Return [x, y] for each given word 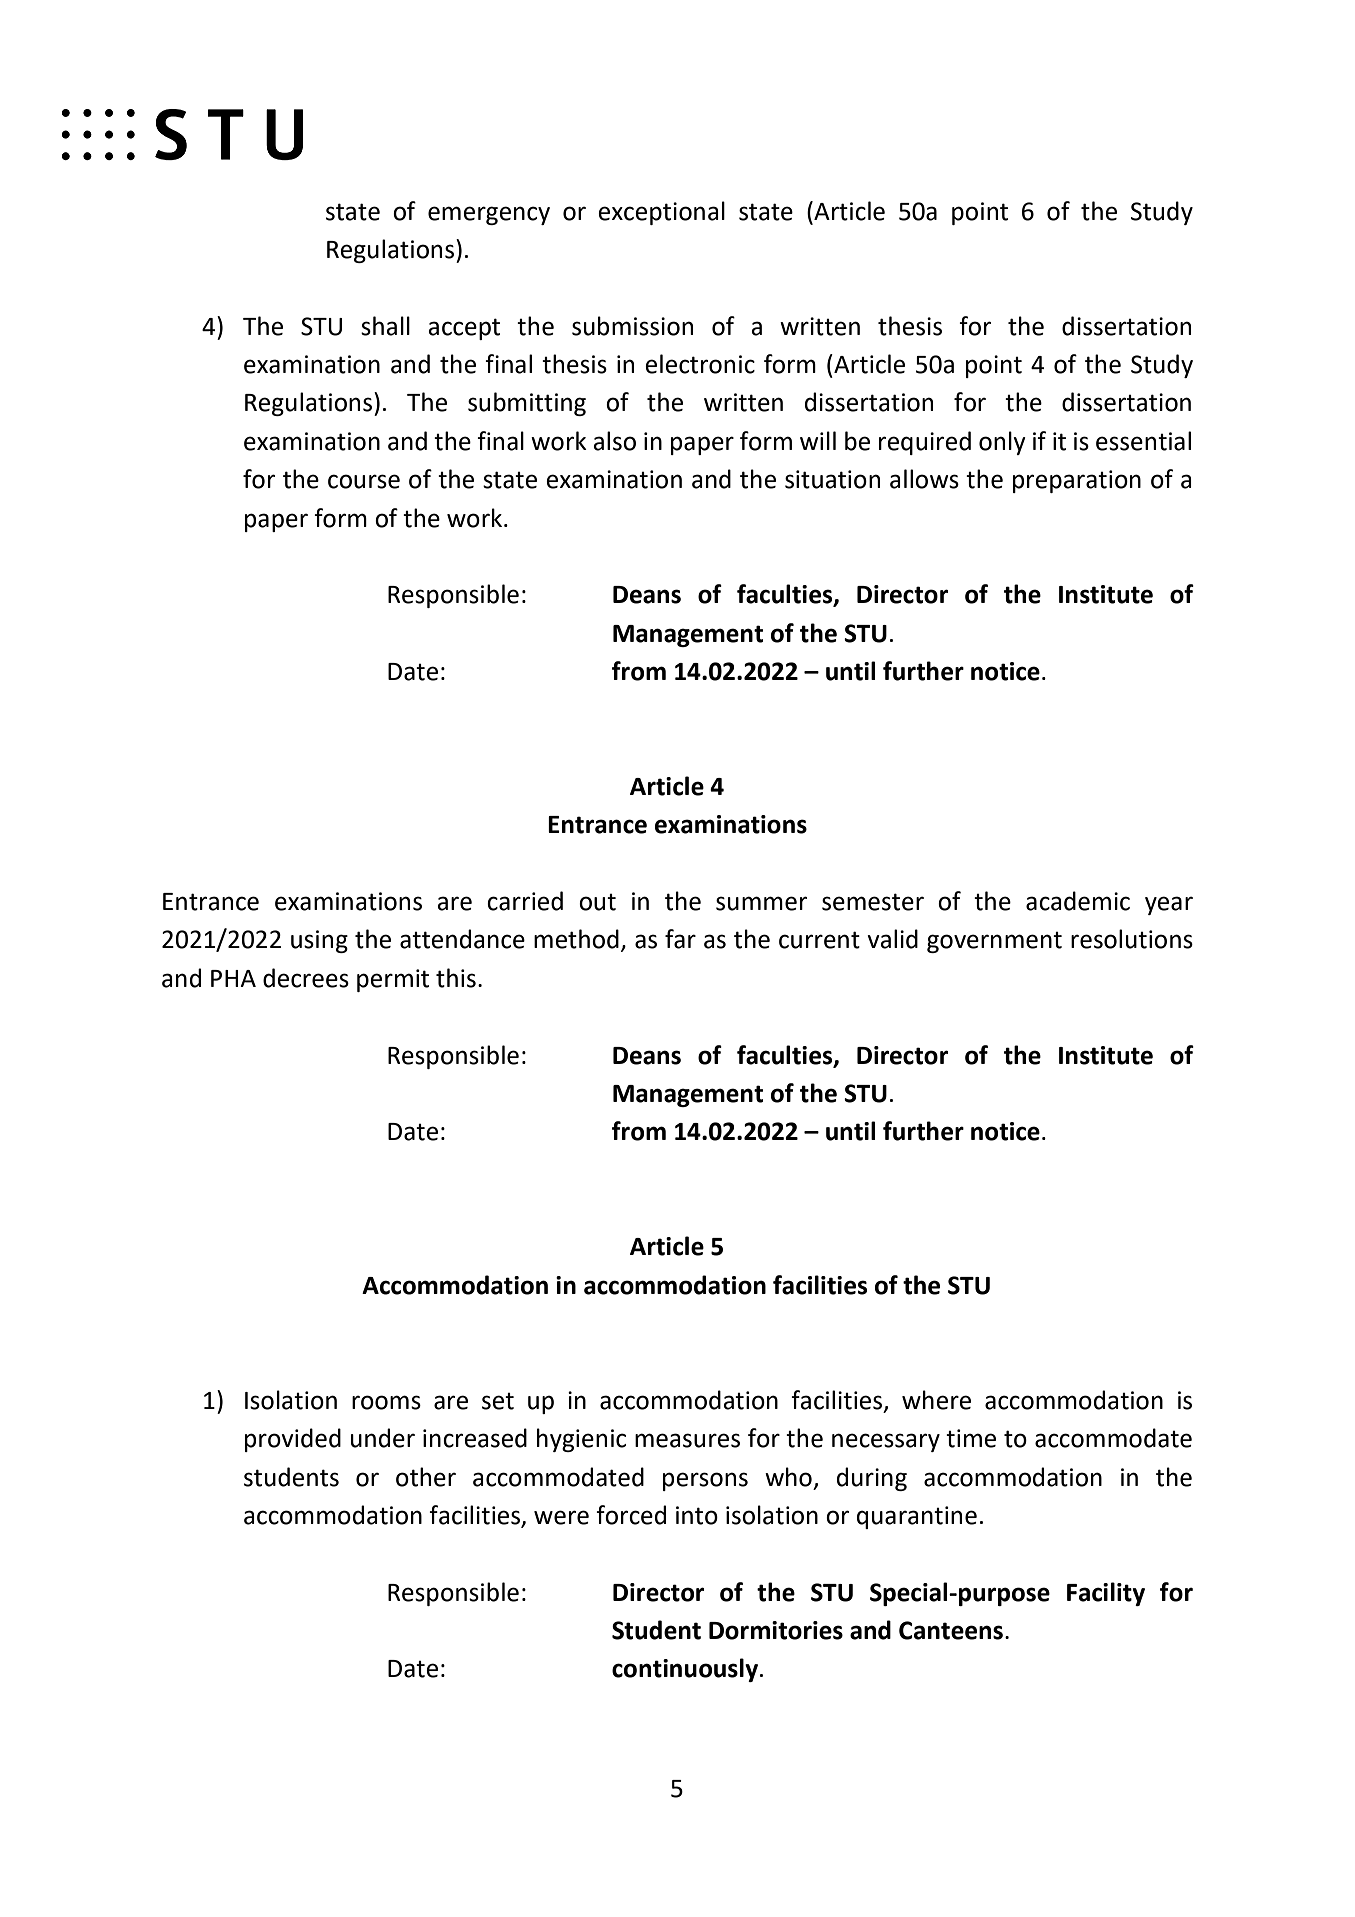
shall [385, 326]
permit [393, 980]
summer [761, 903]
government [994, 942]
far [680, 939]
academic [1078, 901]
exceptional [661, 213]
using [319, 941]
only [1002, 443]
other [426, 1477]
